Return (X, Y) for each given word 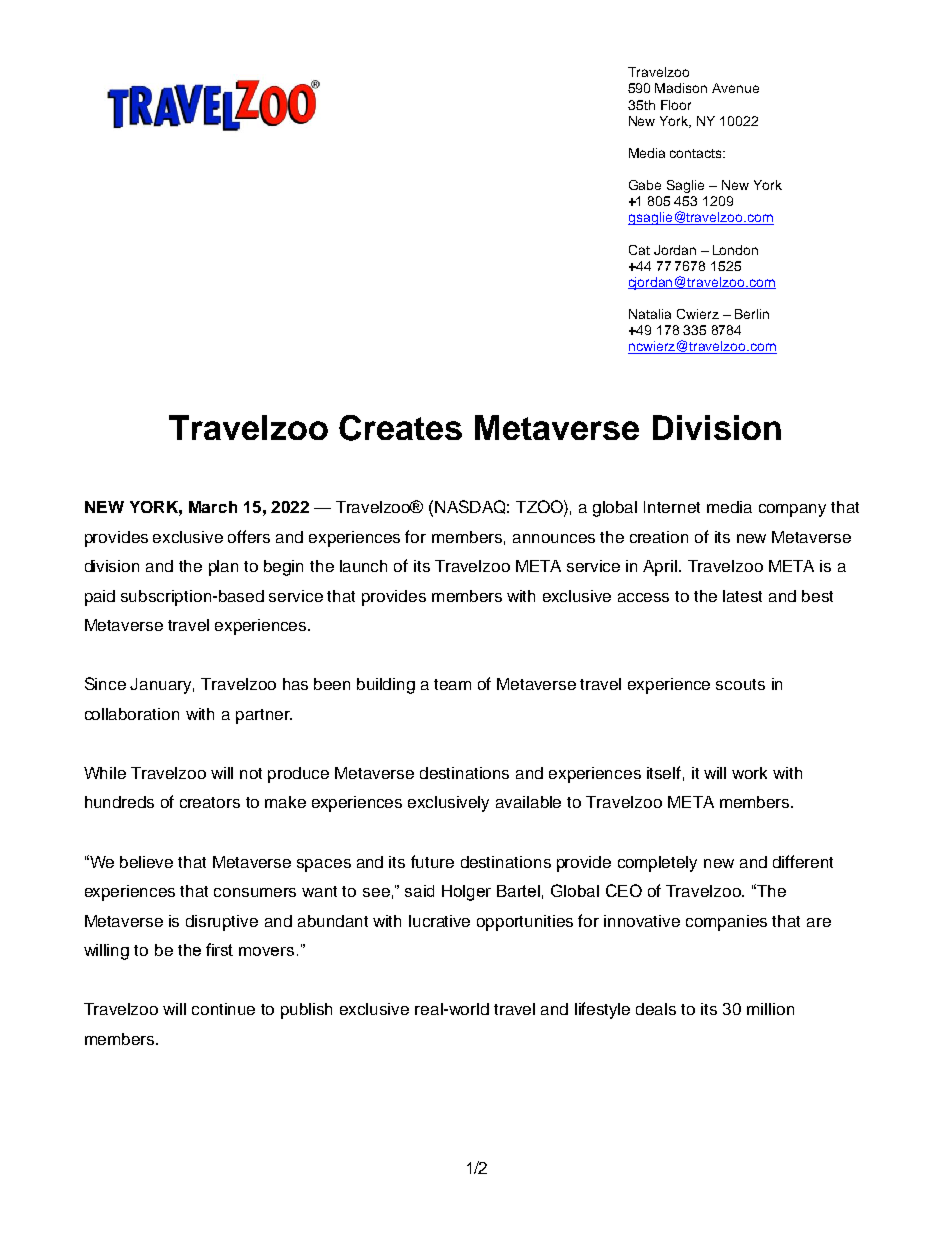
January (162, 686)
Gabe (645, 185)
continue (223, 1009)
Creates (400, 428)
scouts (740, 684)
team (452, 684)
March (213, 507)
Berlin (752, 314)
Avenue (735, 88)
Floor (676, 105)
